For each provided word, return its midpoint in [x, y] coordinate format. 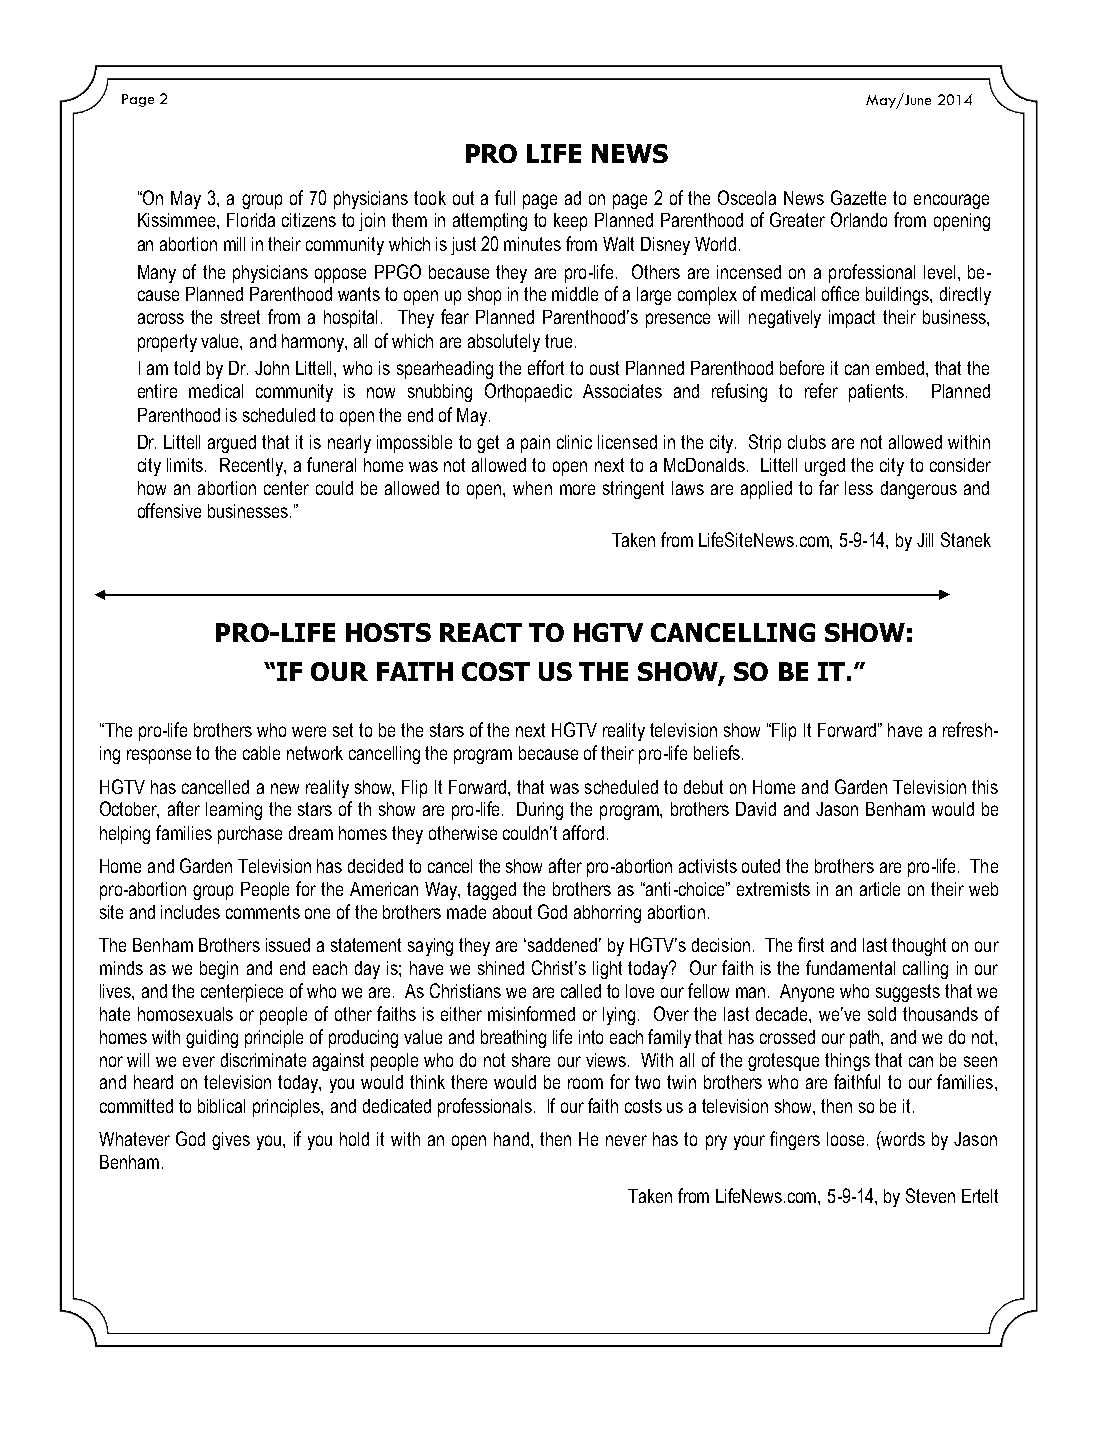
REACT [481, 632]
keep [570, 222]
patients [878, 393]
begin [219, 970]
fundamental [850, 967]
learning [234, 811]
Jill [925, 540]
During [540, 811]
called [581, 991]
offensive [169, 510]
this [985, 787]
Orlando [859, 219]
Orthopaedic [528, 392]
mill [234, 244]
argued [232, 444]
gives [231, 1141]
